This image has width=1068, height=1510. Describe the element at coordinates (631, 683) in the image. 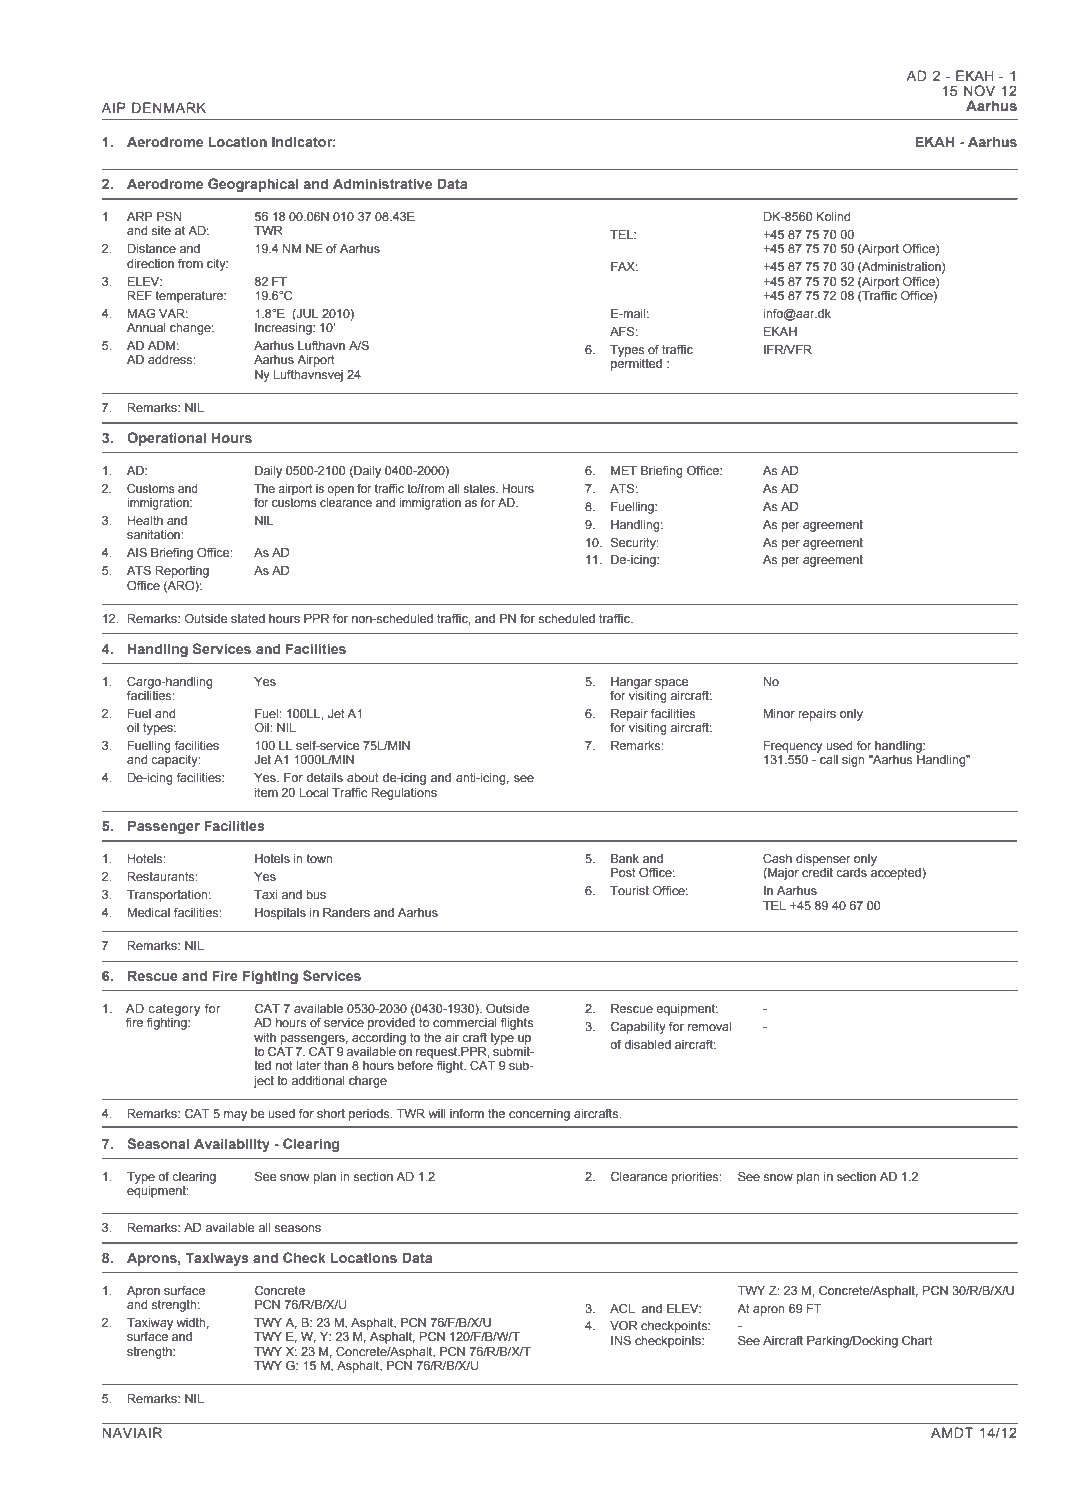

I see `Hangar` at that location.
